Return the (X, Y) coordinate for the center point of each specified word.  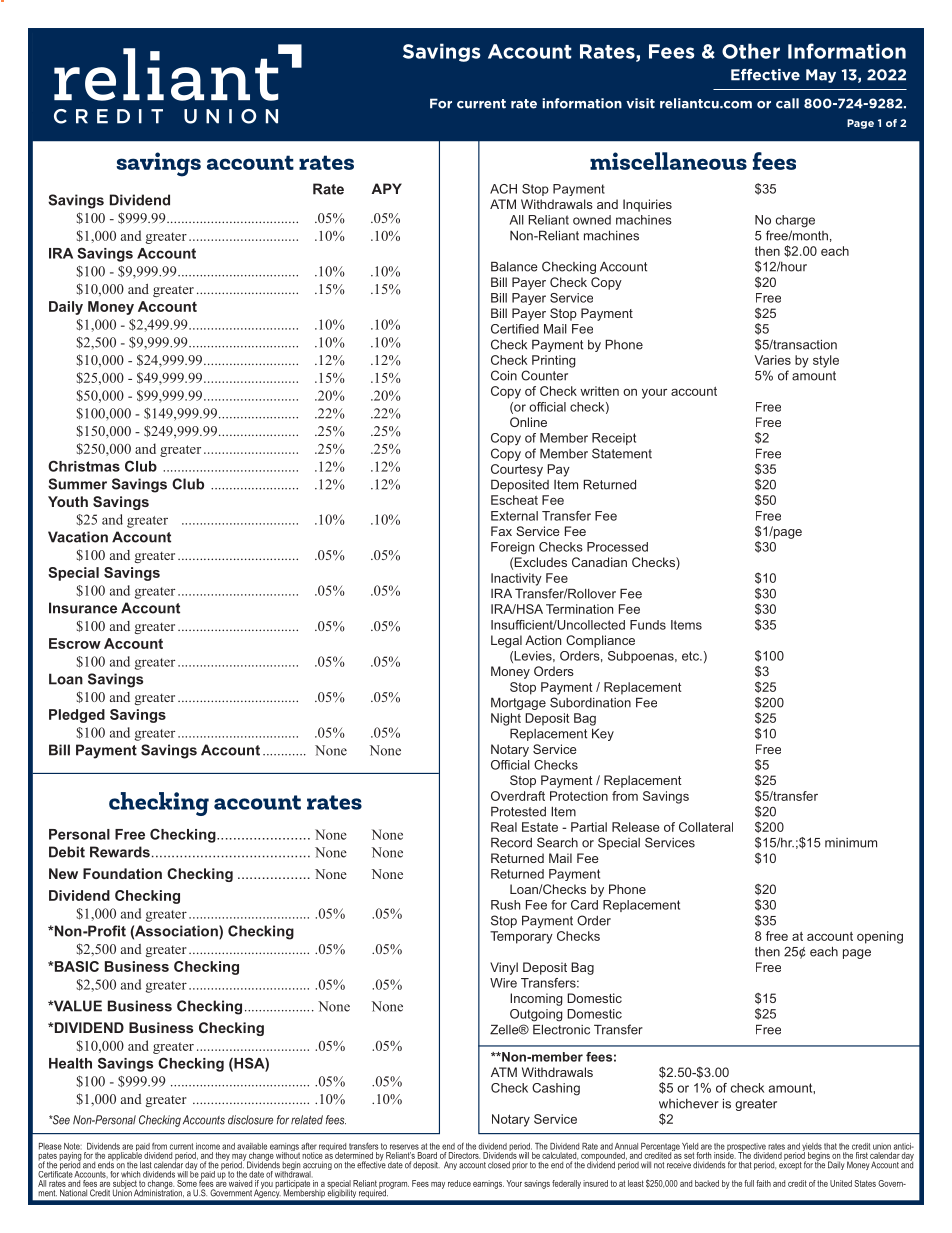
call (787, 103)
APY (387, 188)
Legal (506, 641)
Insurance (83, 608)
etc (691, 656)
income (208, 1146)
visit (640, 103)
